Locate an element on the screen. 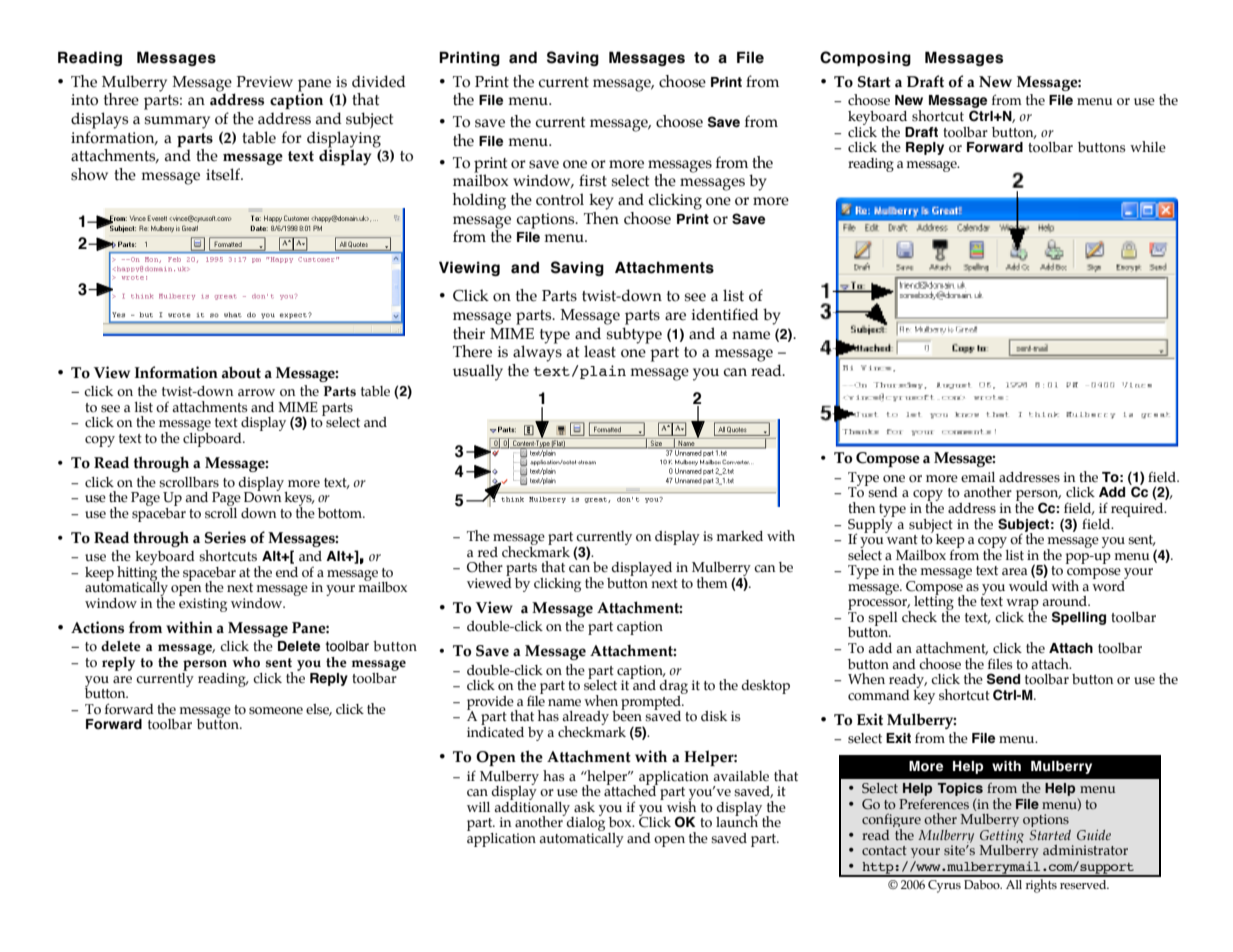 The height and width of the screenshot is (952, 1233). drag is located at coordinates (674, 688).
